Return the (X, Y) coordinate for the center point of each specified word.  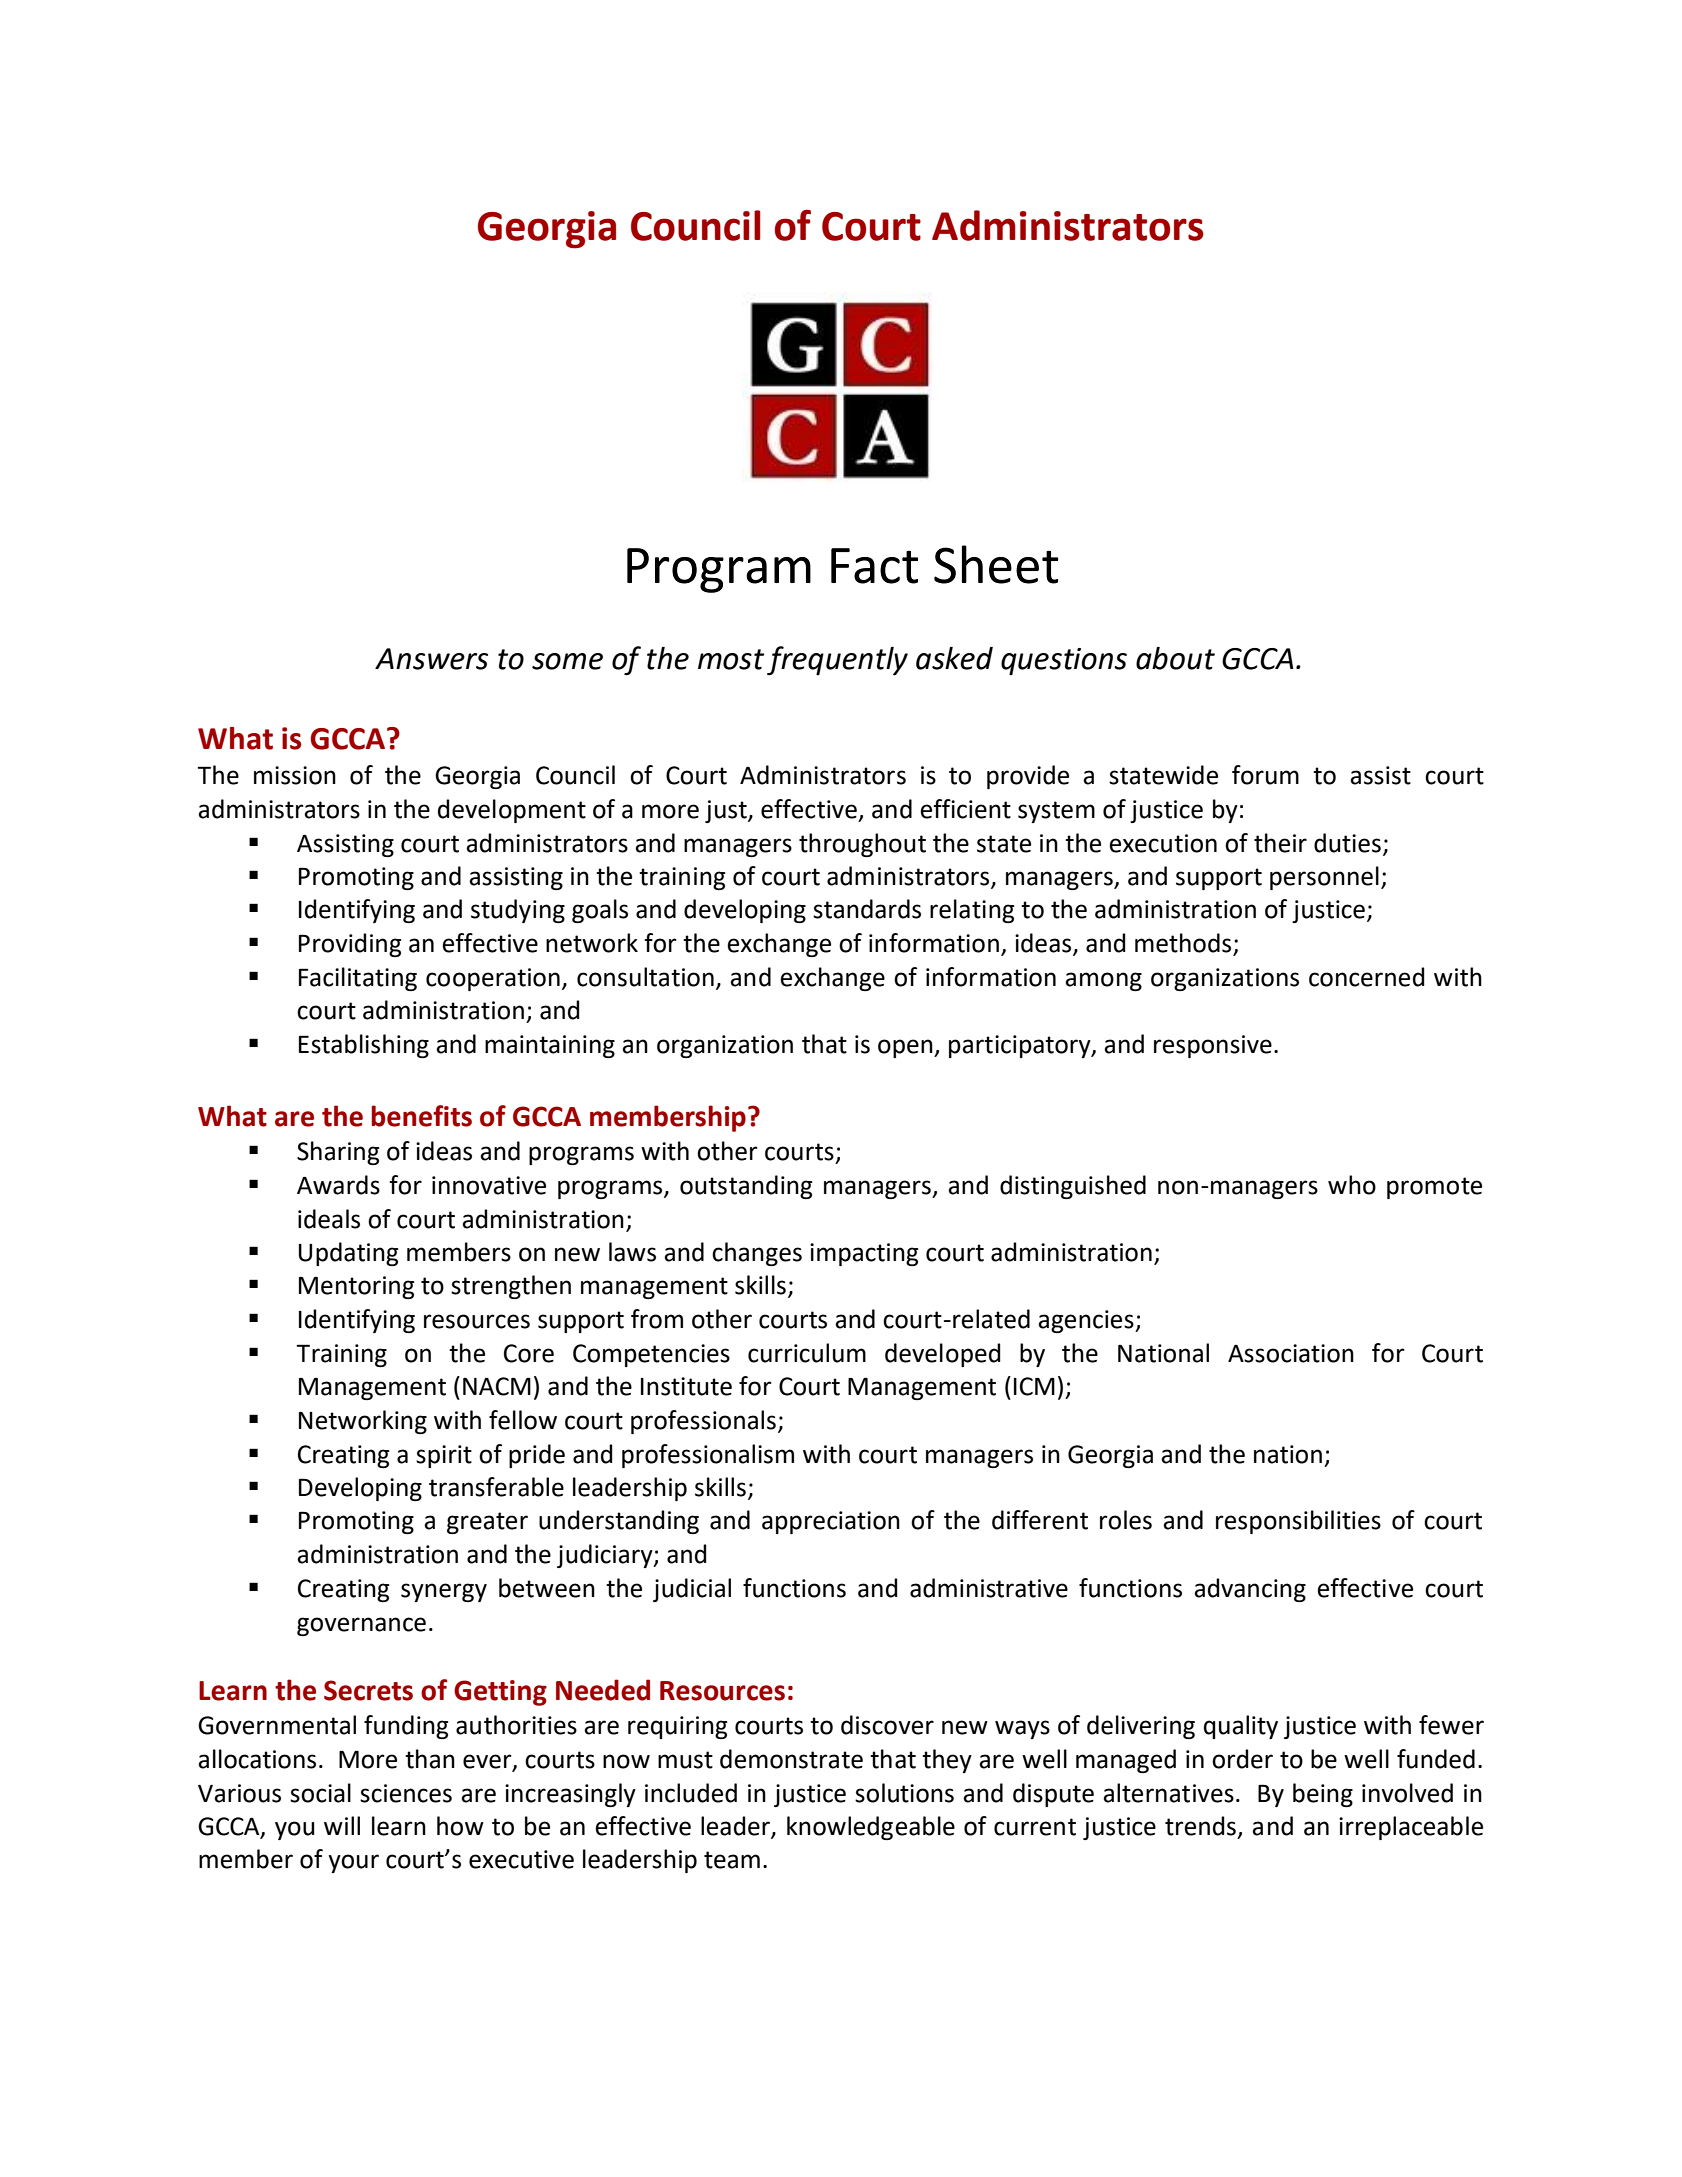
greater (487, 1523)
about (1175, 658)
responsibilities (1298, 1522)
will (342, 1825)
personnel (1324, 878)
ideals (329, 1219)
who (1352, 1185)
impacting (864, 1254)
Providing (350, 945)
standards (867, 909)
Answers (431, 659)
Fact (874, 566)
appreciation (831, 1522)
